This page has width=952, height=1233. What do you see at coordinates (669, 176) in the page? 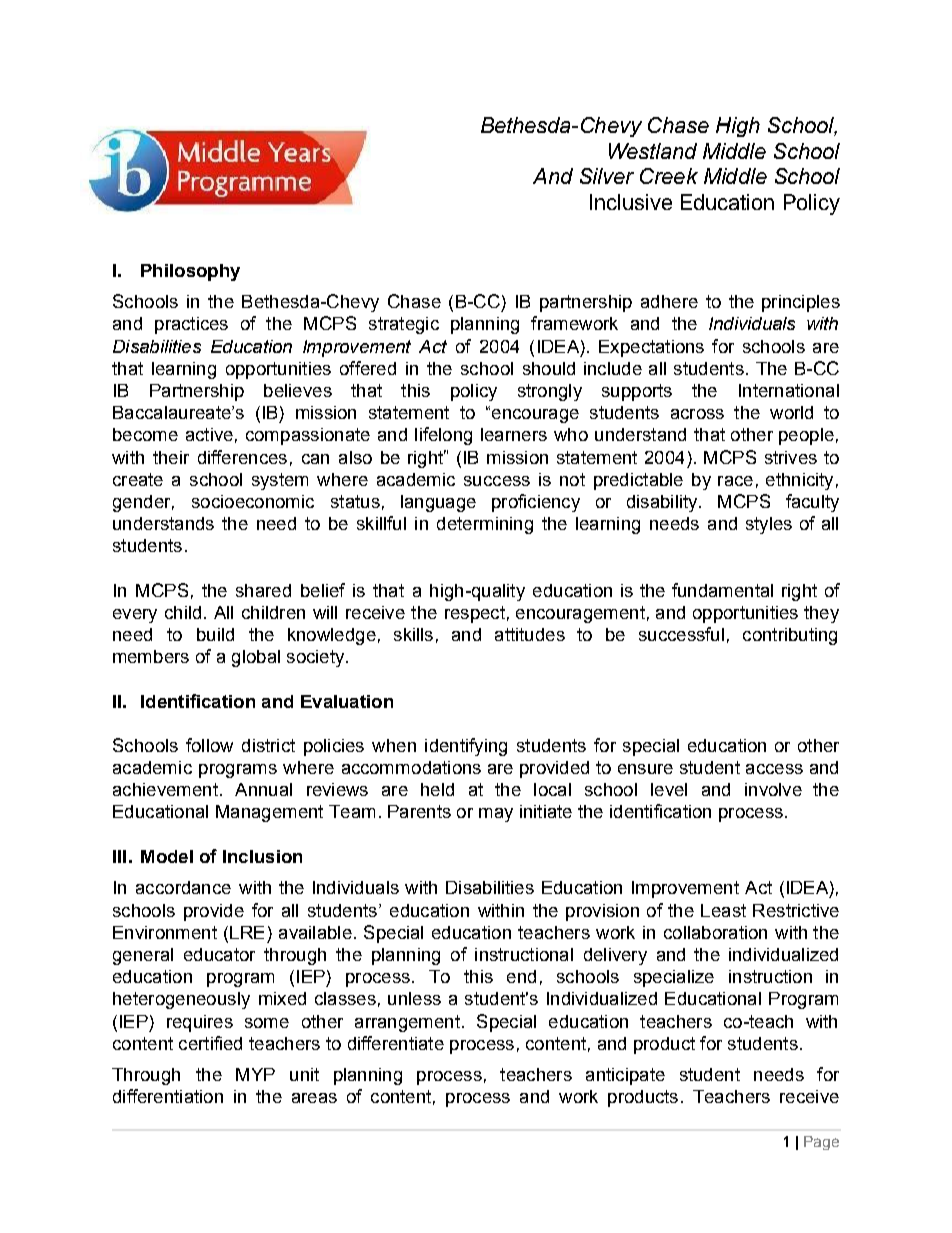
I see `Creek` at bounding box center [669, 176].
